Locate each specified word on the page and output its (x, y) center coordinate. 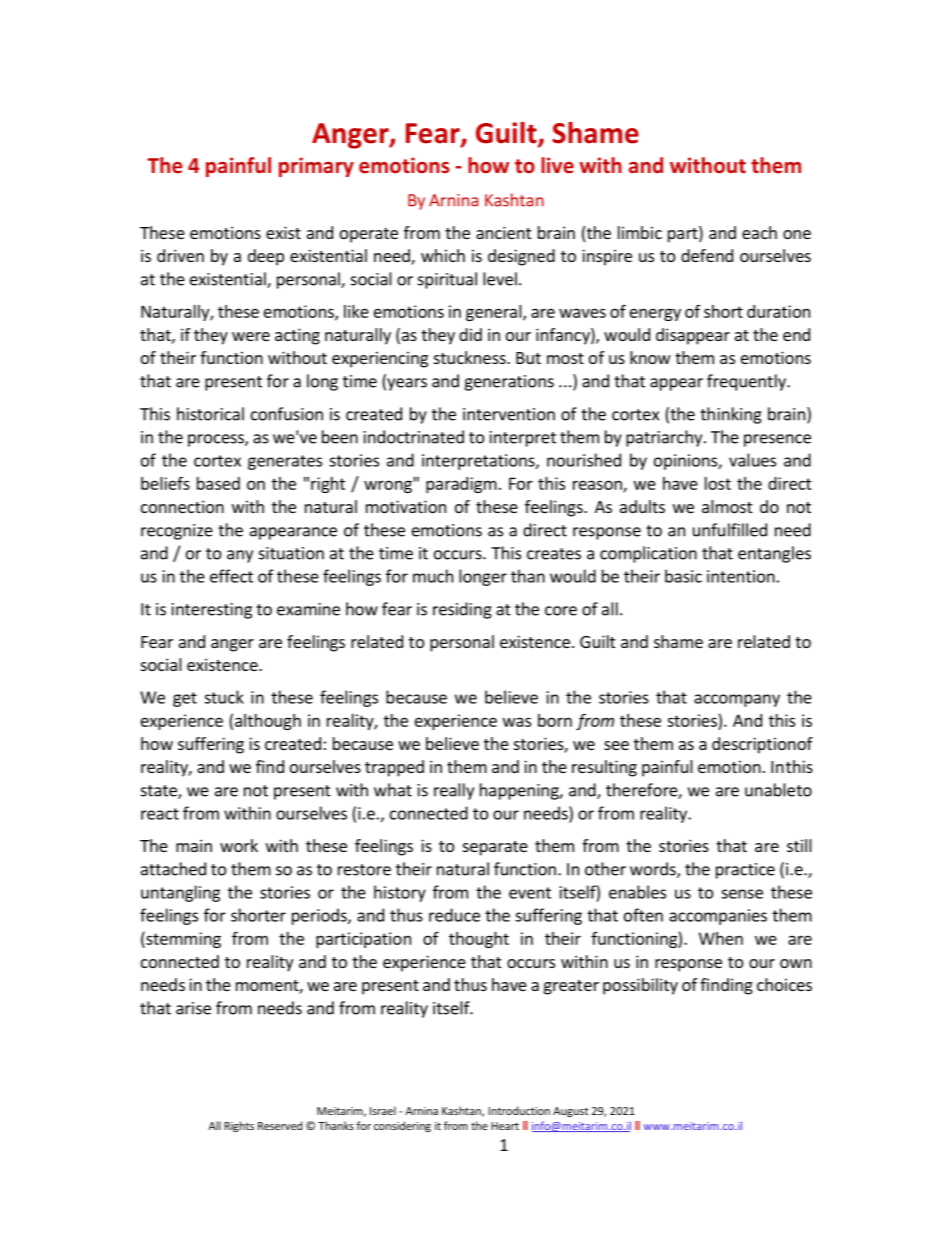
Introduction (519, 1110)
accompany (737, 700)
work (239, 845)
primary (316, 167)
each (759, 232)
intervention (509, 414)
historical (210, 414)
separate (495, 848)
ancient (503, 232)
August (571, 1112)
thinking (731, 415)
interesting (212, 611)
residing (462, 610)
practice (745, 871)
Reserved (280, 1125)
